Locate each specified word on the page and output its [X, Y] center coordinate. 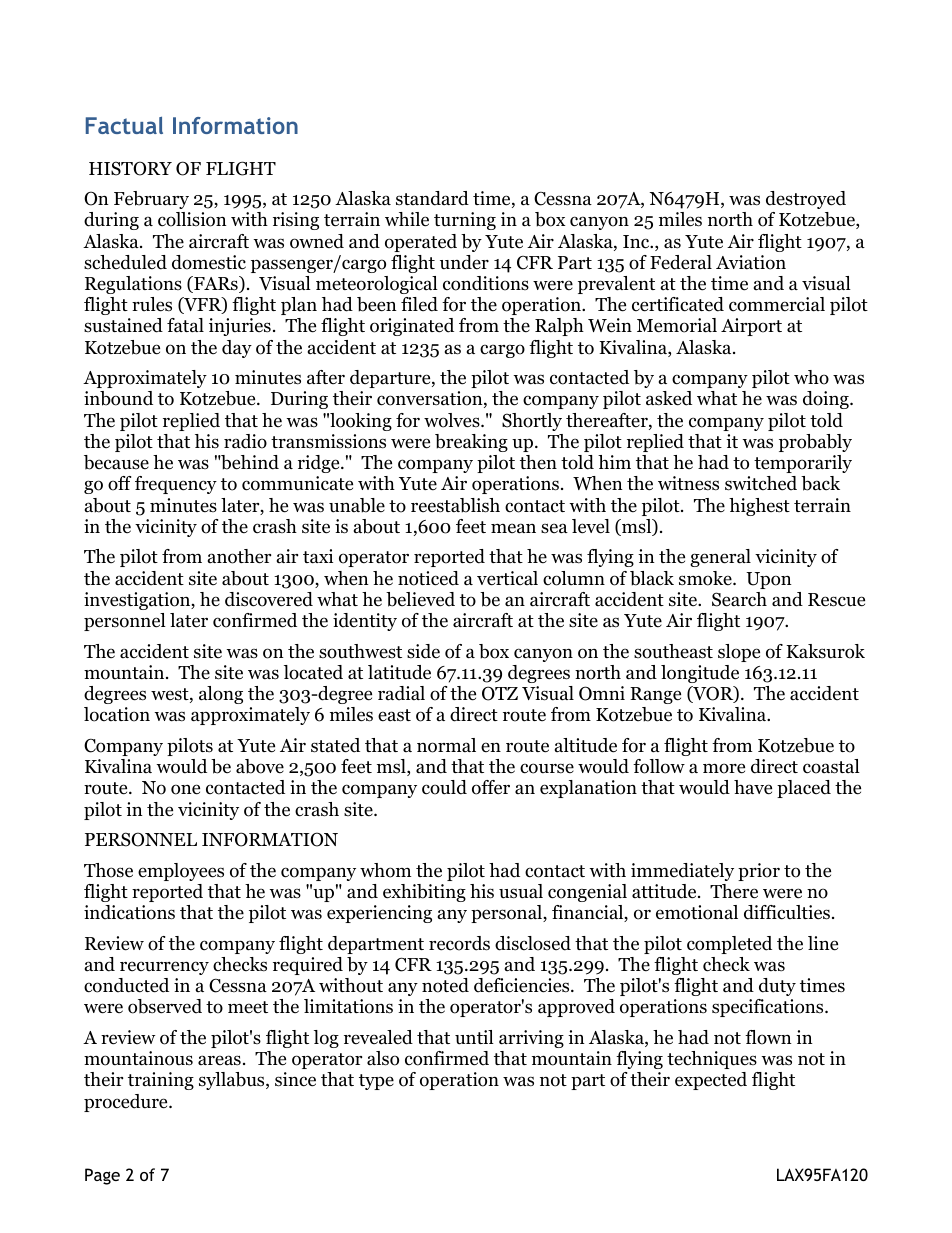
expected [711, 1081]
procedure [127, 1103]
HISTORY [130, 168]
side [423, 651]
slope [739, 653]
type [376, 1082]
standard [432, 198]
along [221, 695]
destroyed [806, 200]
